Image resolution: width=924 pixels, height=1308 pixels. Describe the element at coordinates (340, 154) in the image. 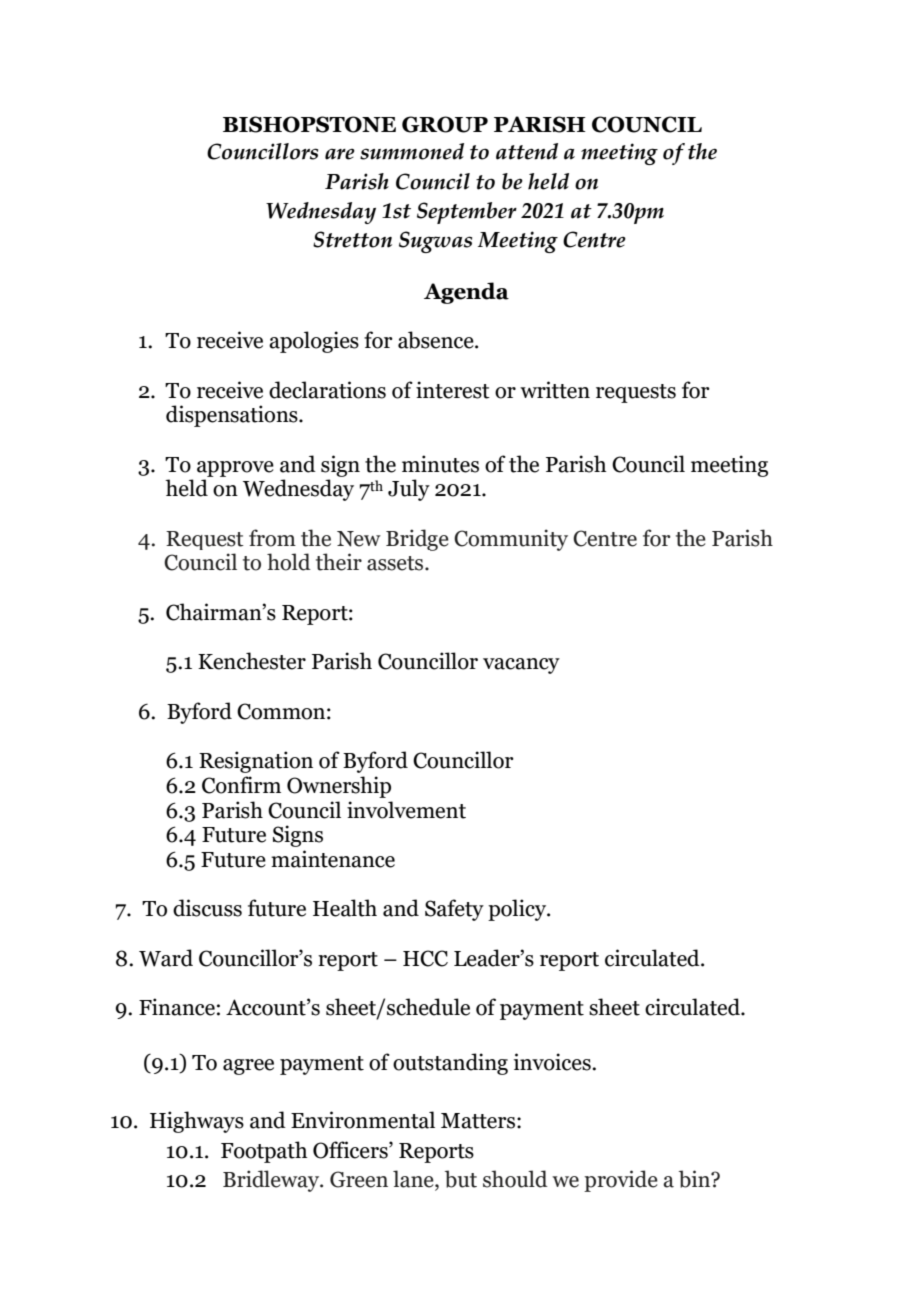

I see `are` at that location.
